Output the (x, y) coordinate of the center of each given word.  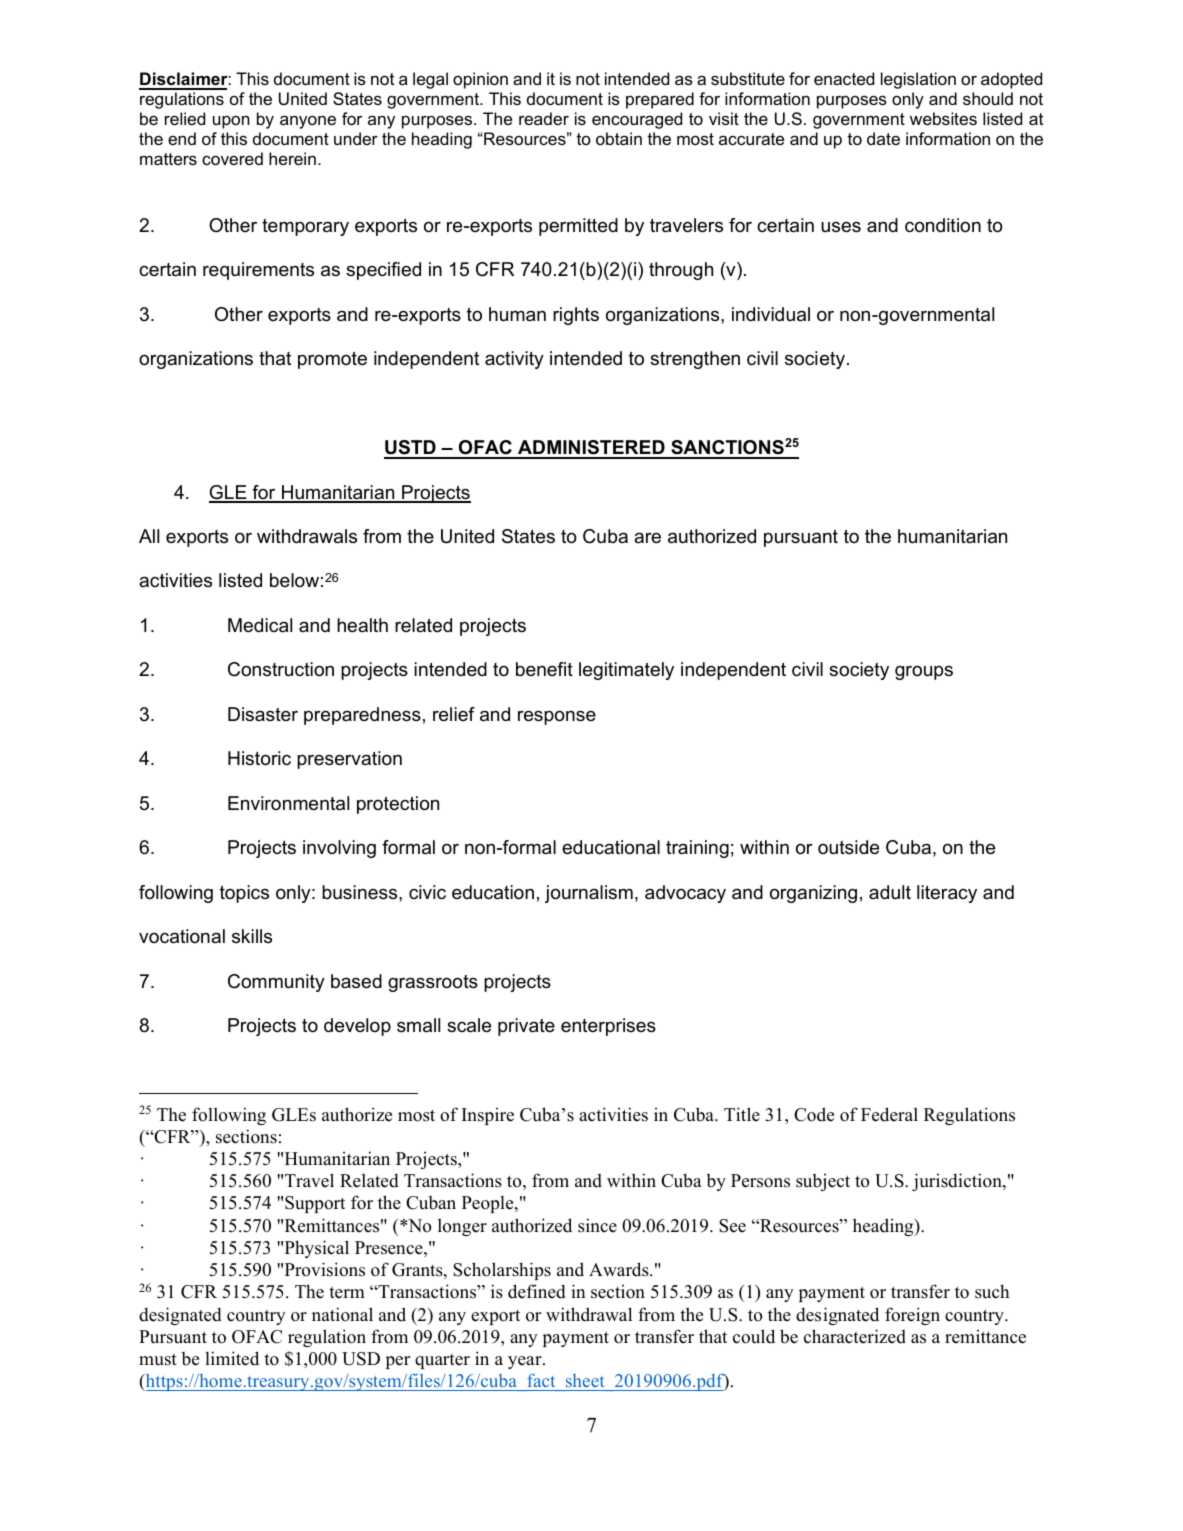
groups (924, 672)
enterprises (608, 1027)
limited (232, 1358)
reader (544, 118)
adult (890, 892)
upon (231, 122)
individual (771, 314)
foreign (912, 1316)
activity (514, 360)
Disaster (263, 714)
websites (943, 118)
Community (276, 983)
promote (332, 360)
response (557, 717)
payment (576, 1339)
